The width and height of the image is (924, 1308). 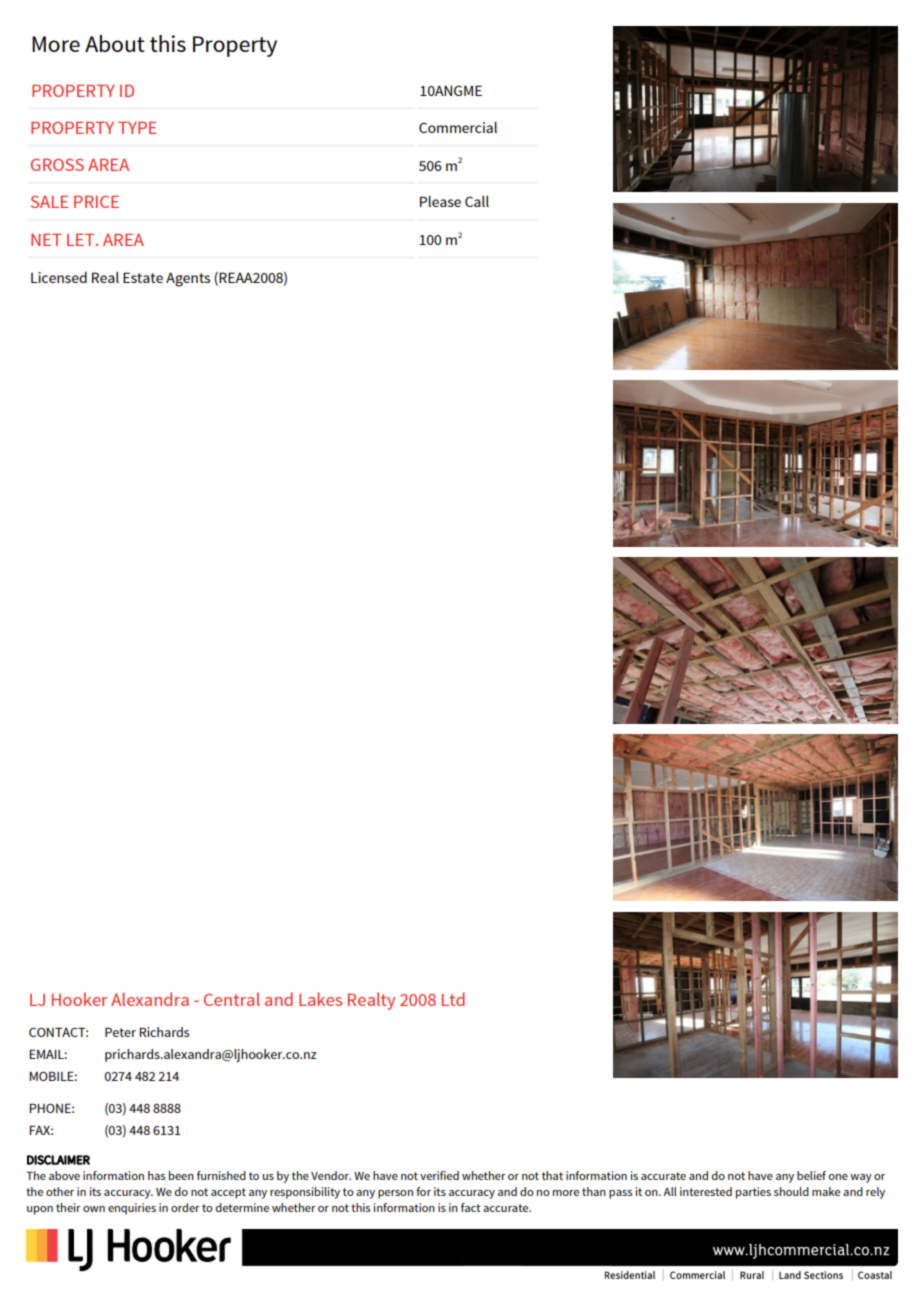 What do you see at coordinates (115, 43) in the image?
I see `About` at bounding box center [115, 43].
